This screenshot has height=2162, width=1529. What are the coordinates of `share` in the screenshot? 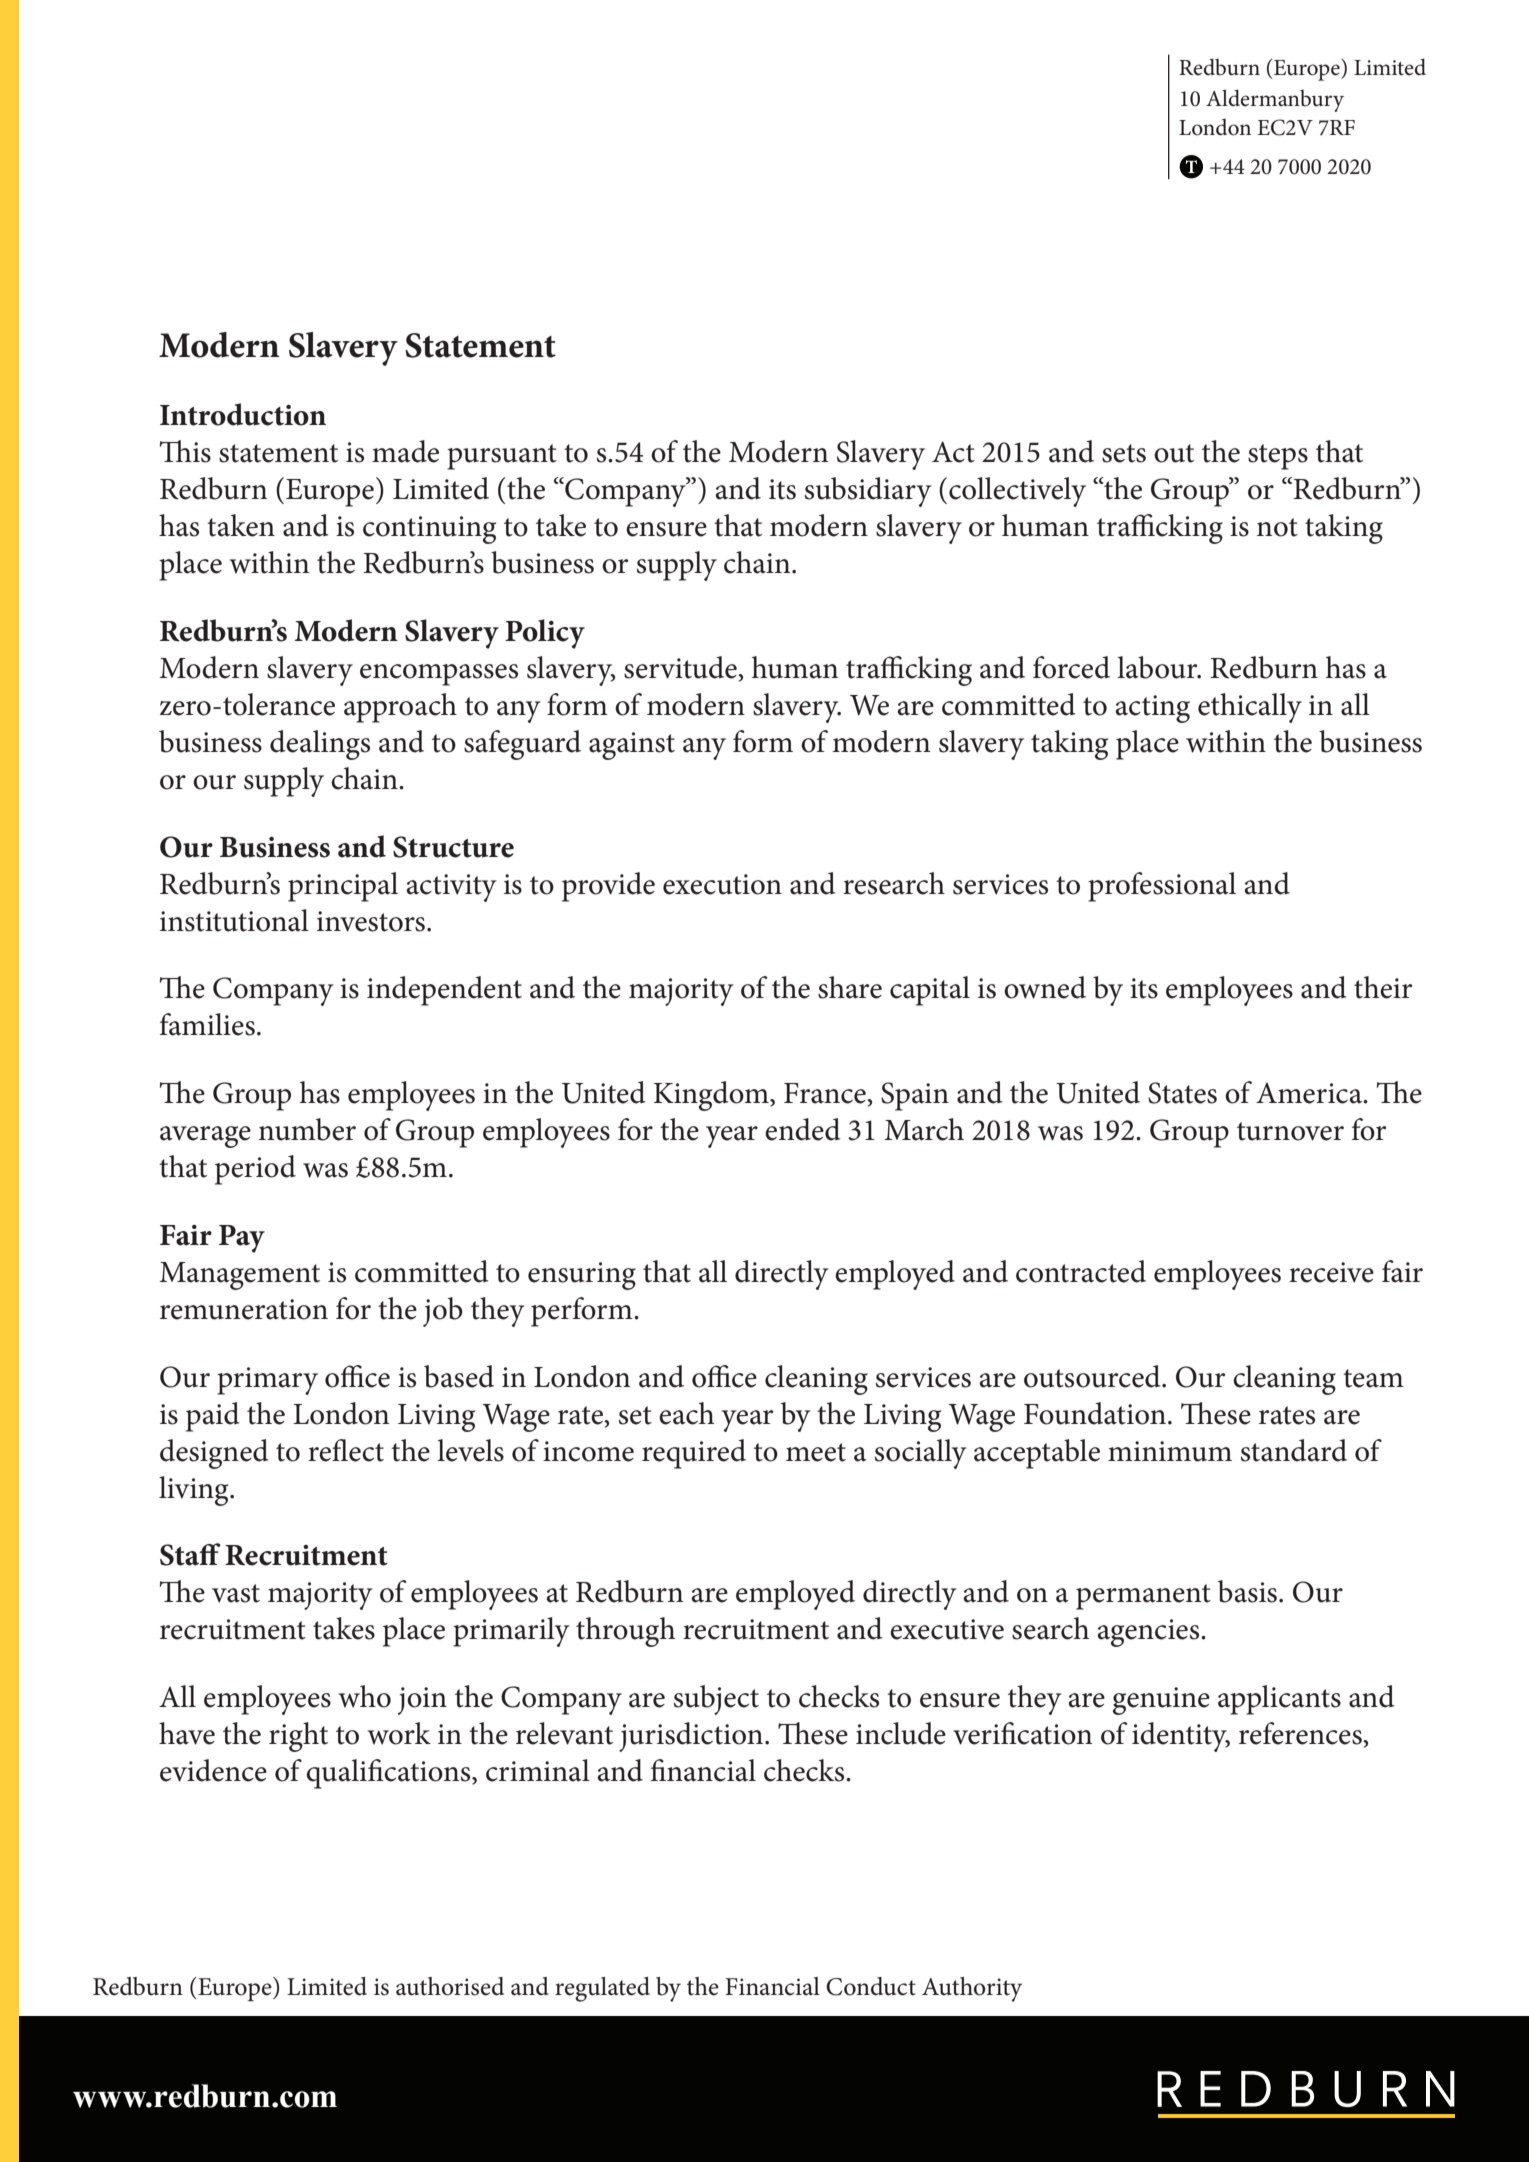 It's located at (850, 987).
